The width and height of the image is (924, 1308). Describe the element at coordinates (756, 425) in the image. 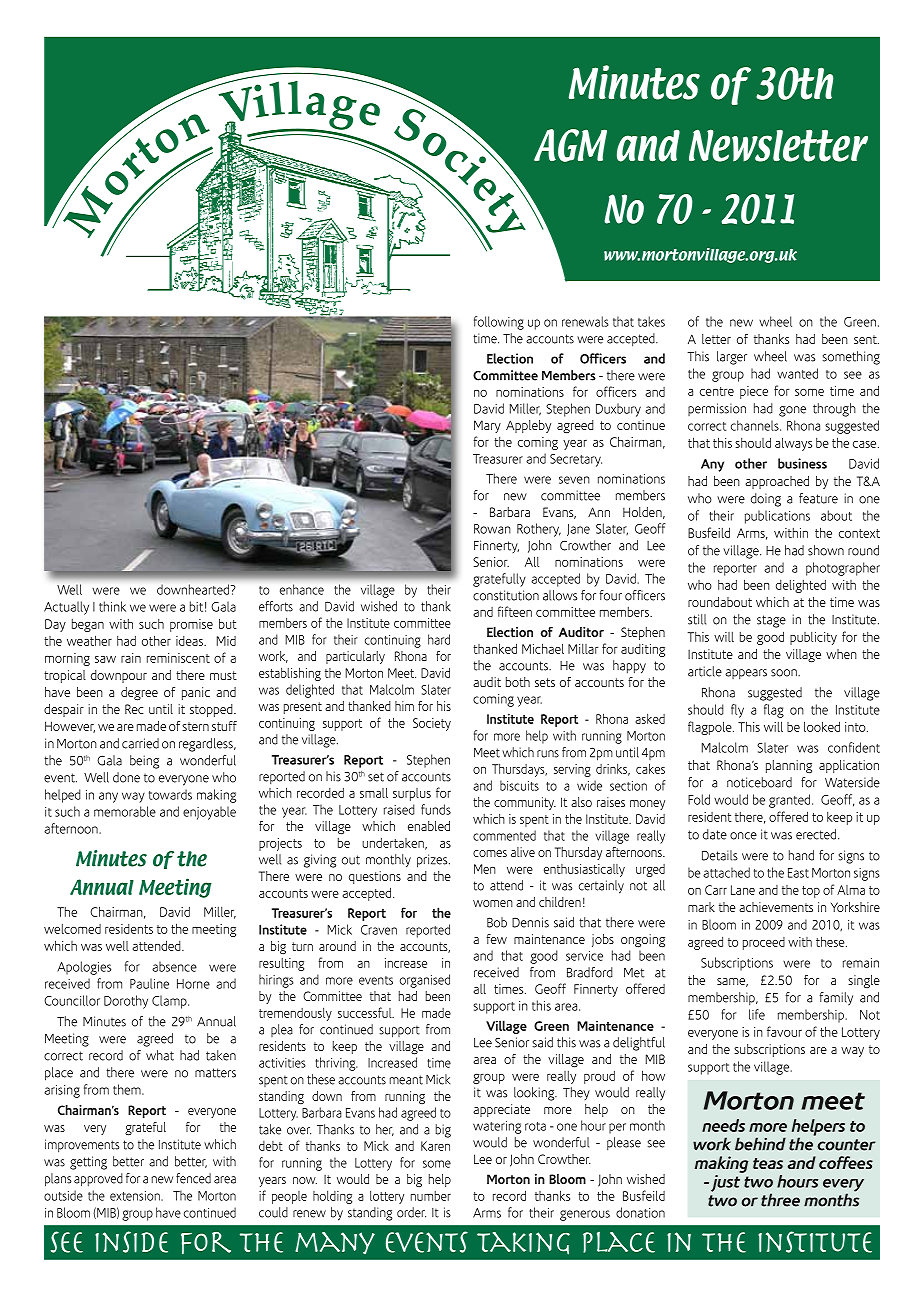

I see `channels` at that location.
